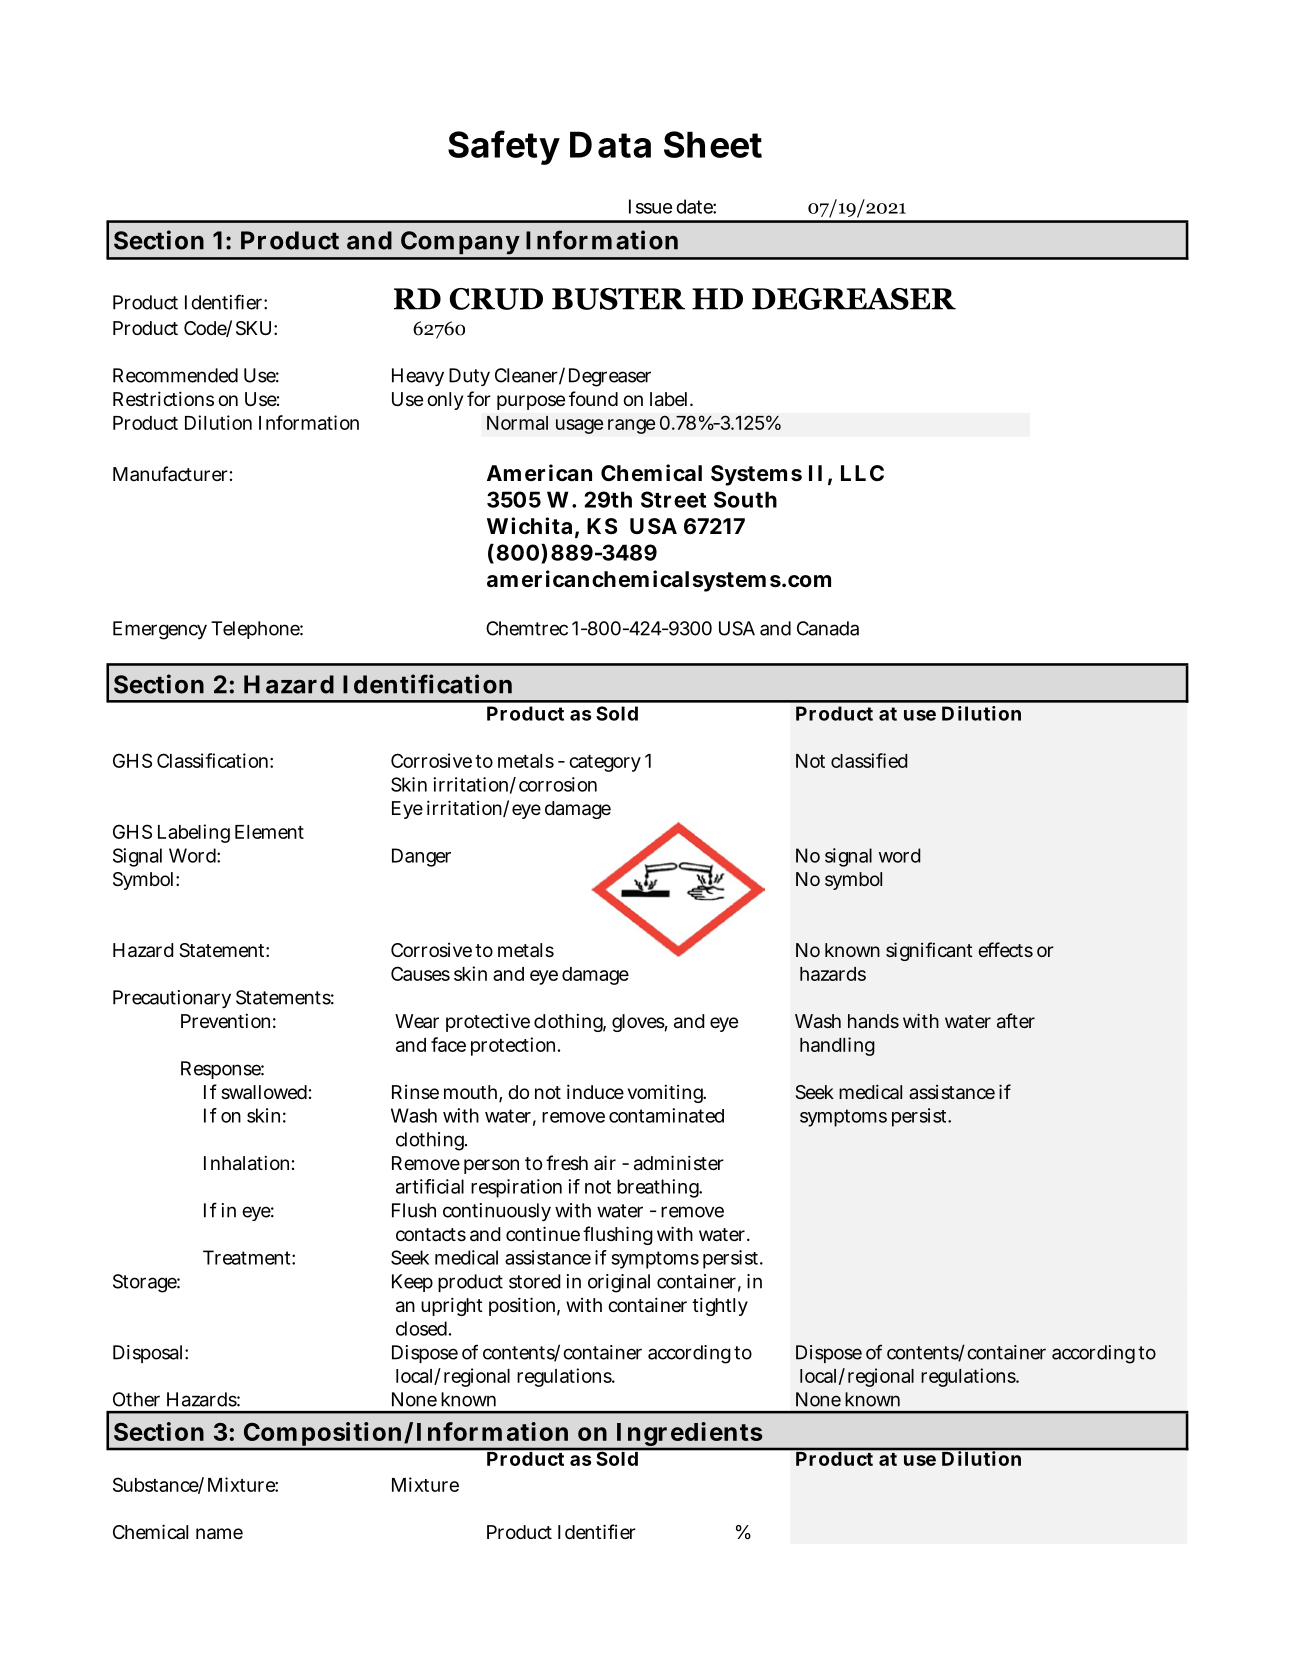 This page has height=1679, width=1297. I want to click on Recommended, so click(175, 375).
